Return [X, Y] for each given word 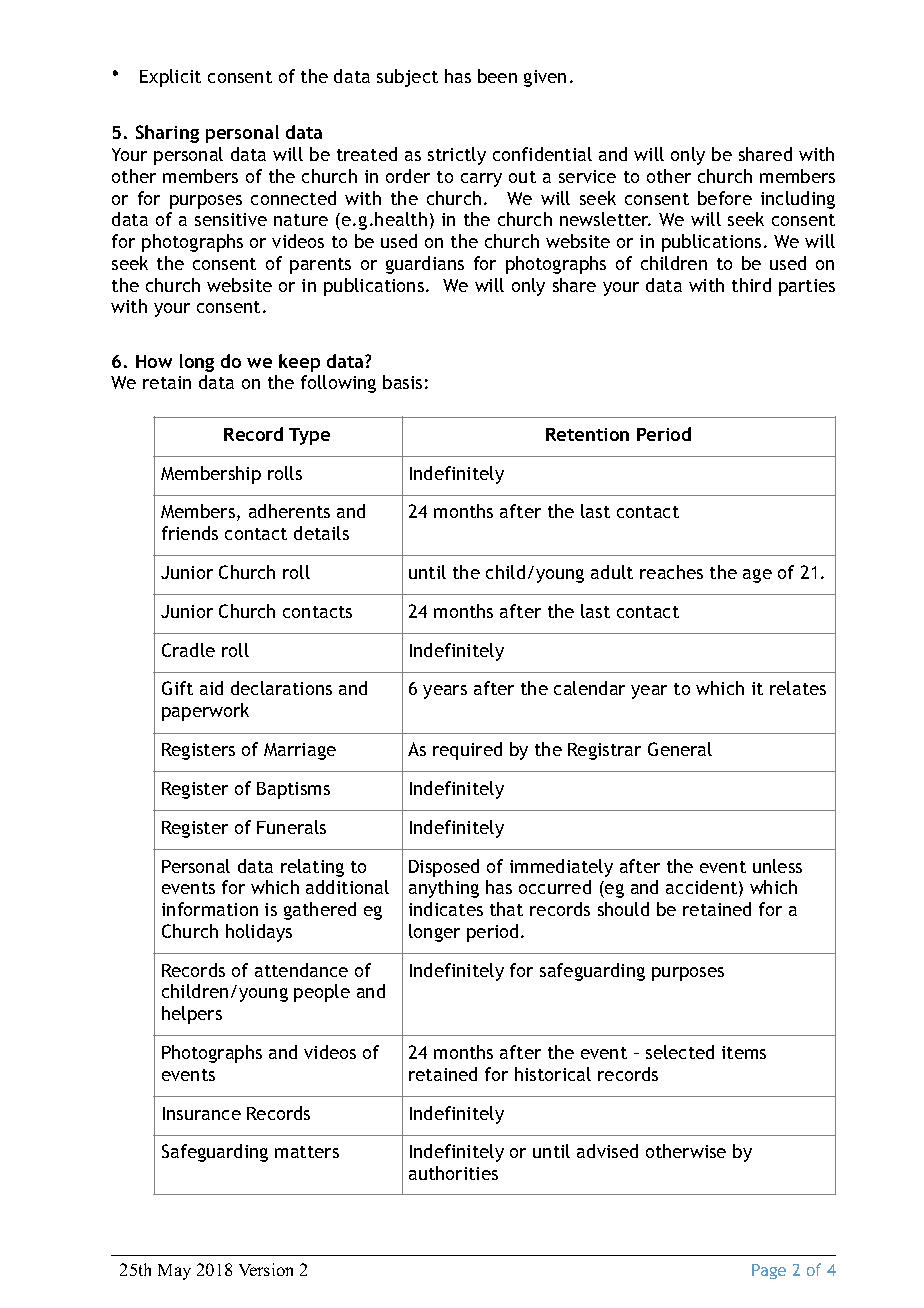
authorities [453, 1173]
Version [266, 1269]
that [506, 909]
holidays [259, 933]
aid [211, 688]
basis [402, 382]
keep [299, 363]
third [751, 285]
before [725, 198]
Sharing [167, 134]
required [467, 751]
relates [798, 688]
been [497, 76]
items [744, 1052]
